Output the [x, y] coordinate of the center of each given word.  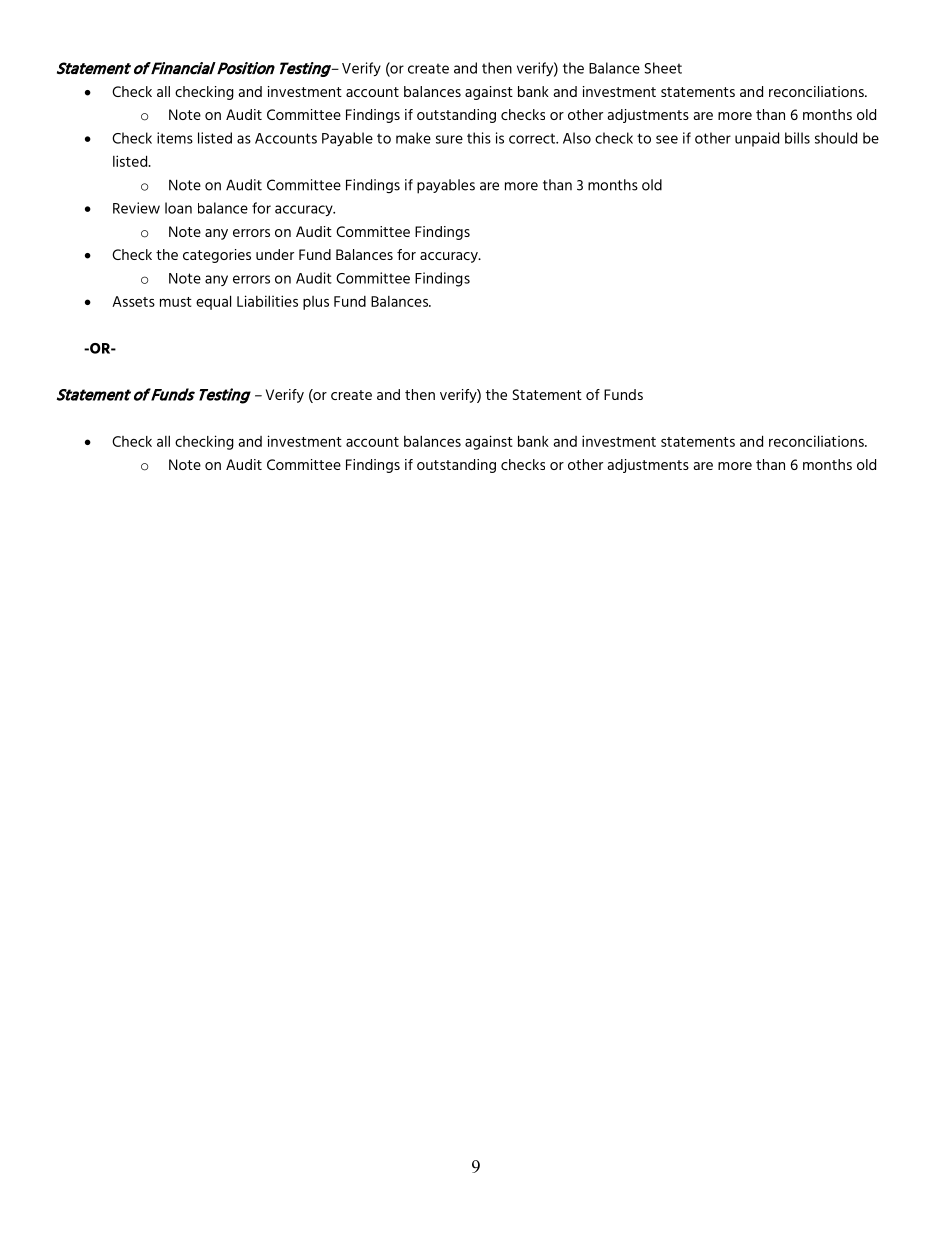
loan [178, 208]
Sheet [663, 68]
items [175, 138]
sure [449, 139]
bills [797, 138]
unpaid [757, 139]
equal [213, 302]
